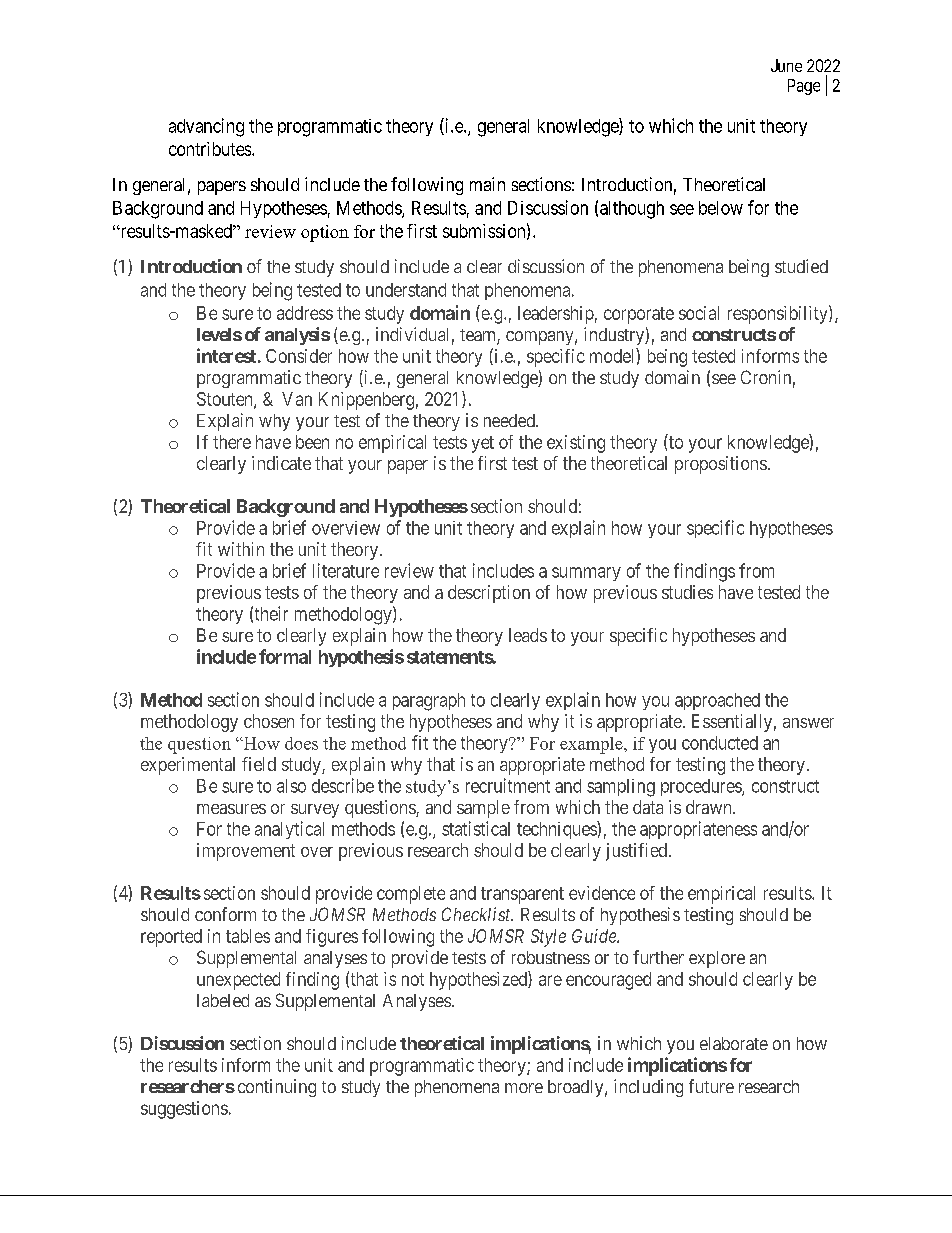 Image resolution: width=952 pixels, height=1233 pixels. Describe the element at coordinates (699, 313) in the document. I see `social` at that location.
